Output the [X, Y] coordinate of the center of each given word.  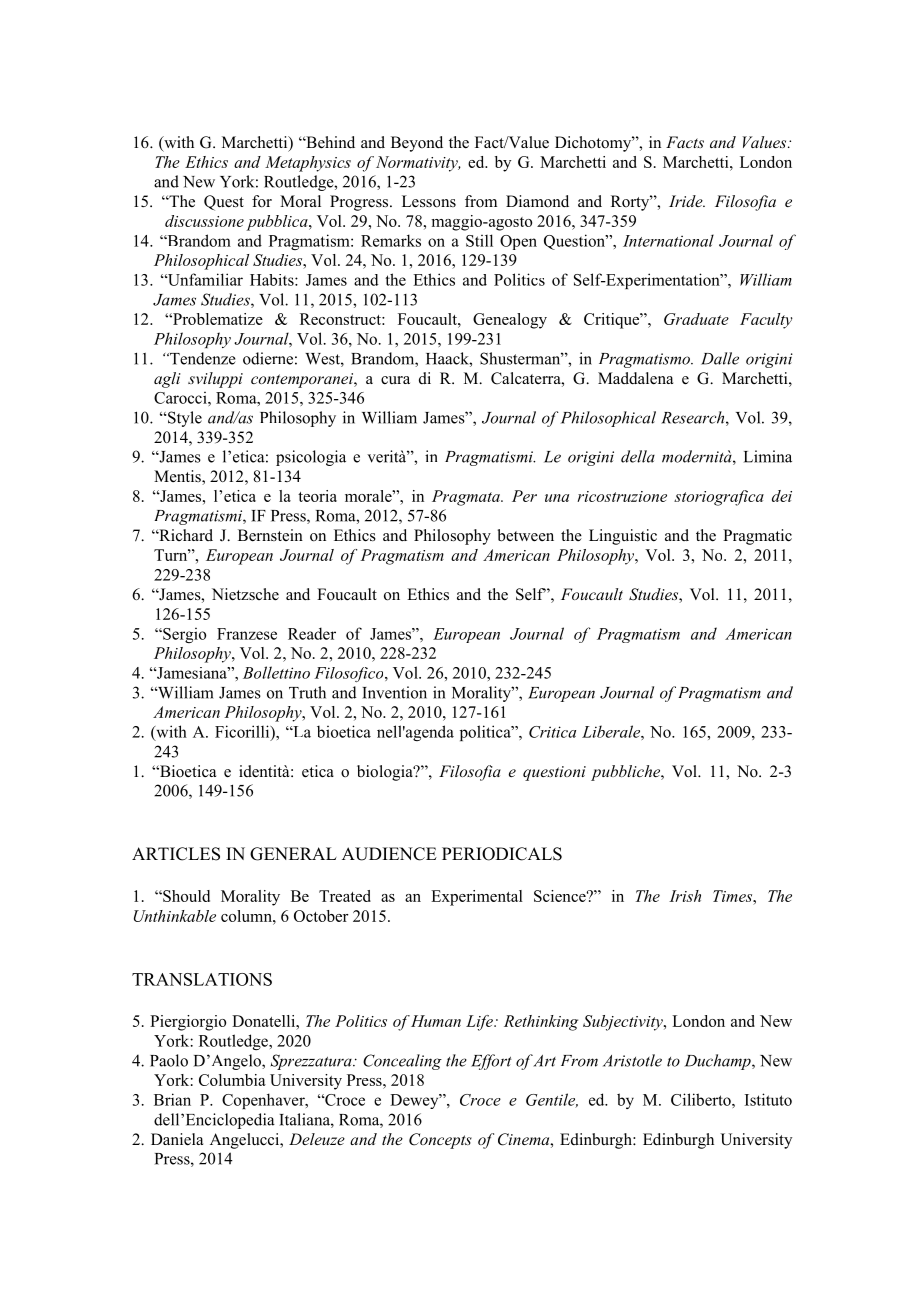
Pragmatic [757, 537]
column [247, 916]
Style [183, 419]
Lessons [429, 201]
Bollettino [276, 672]
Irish [685, 896]
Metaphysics [308, 164]
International [668, 240]
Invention [394, 692]
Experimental [477, 898]
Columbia [232, 1080]
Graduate [696, 319]
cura [395, 380]
